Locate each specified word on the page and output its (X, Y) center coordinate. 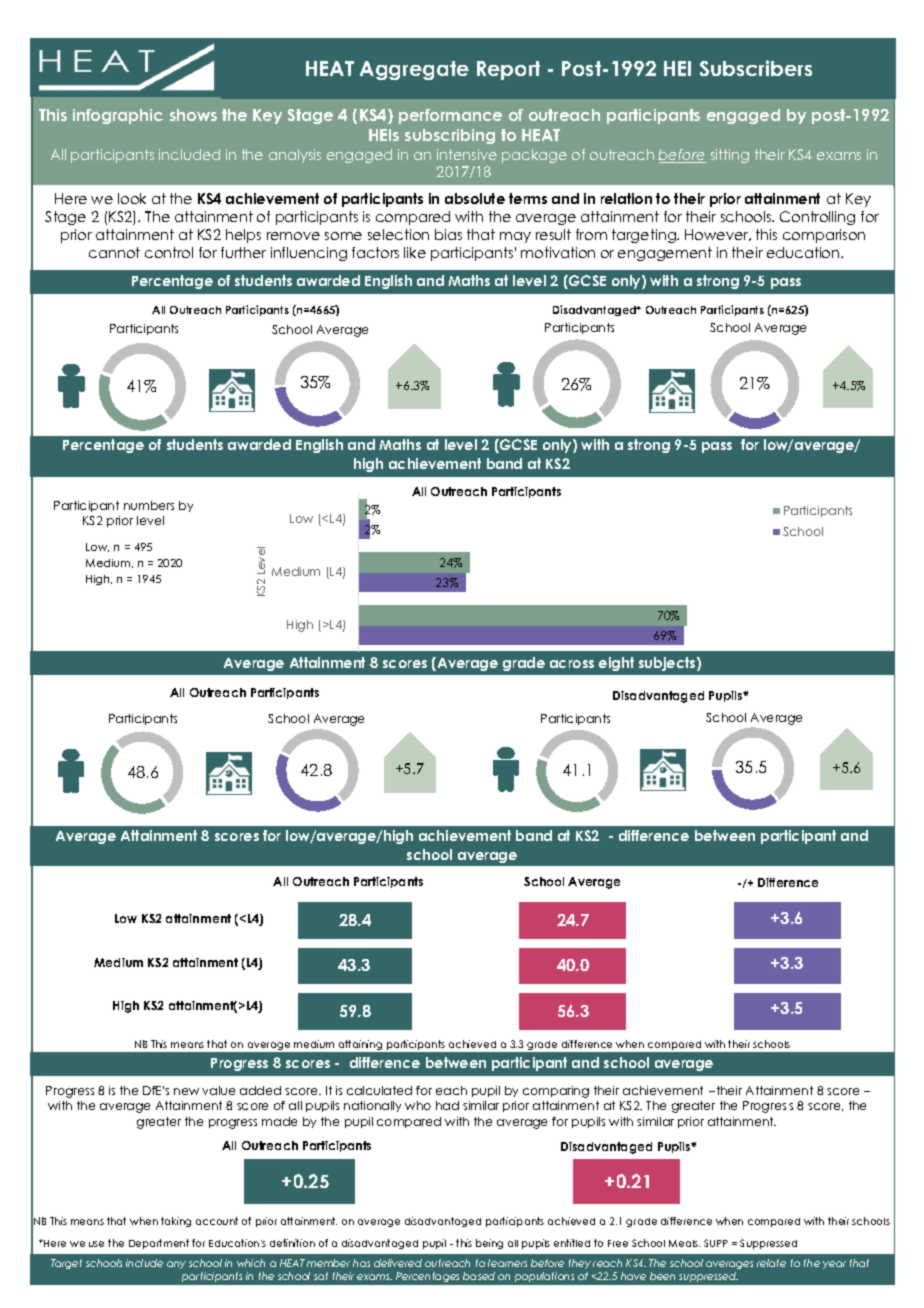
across (572, 664)
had (447, 1105)
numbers (149, 505)
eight (616, 664)
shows (193, 115)
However (718, 235)
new (186, 1091)
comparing (556, 1092)
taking (176, 1222)
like (415, 252)
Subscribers (756, 68)
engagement (665, 254)
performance (450, 116)
